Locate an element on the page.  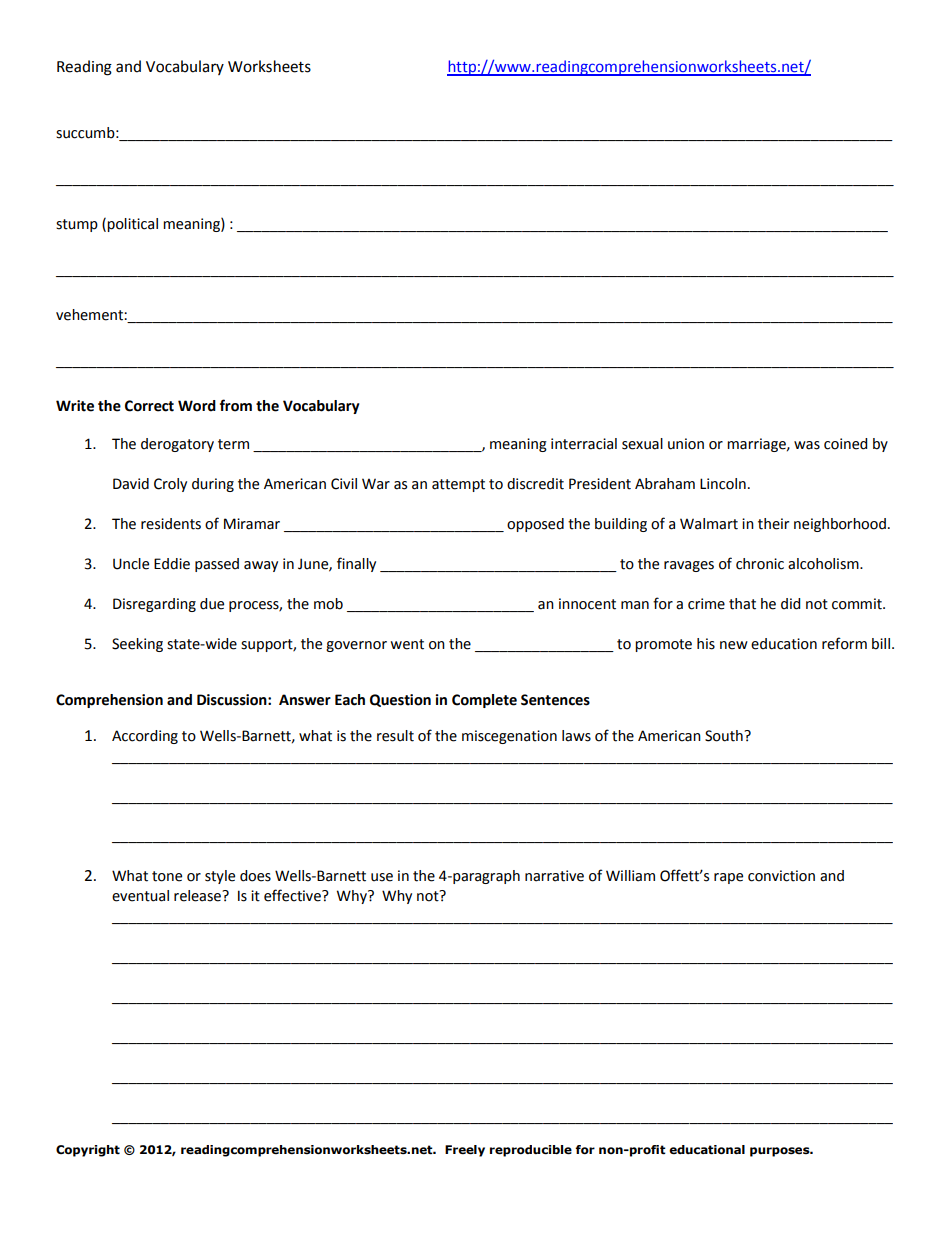
Seeking is located at coordinates (137, 645).
